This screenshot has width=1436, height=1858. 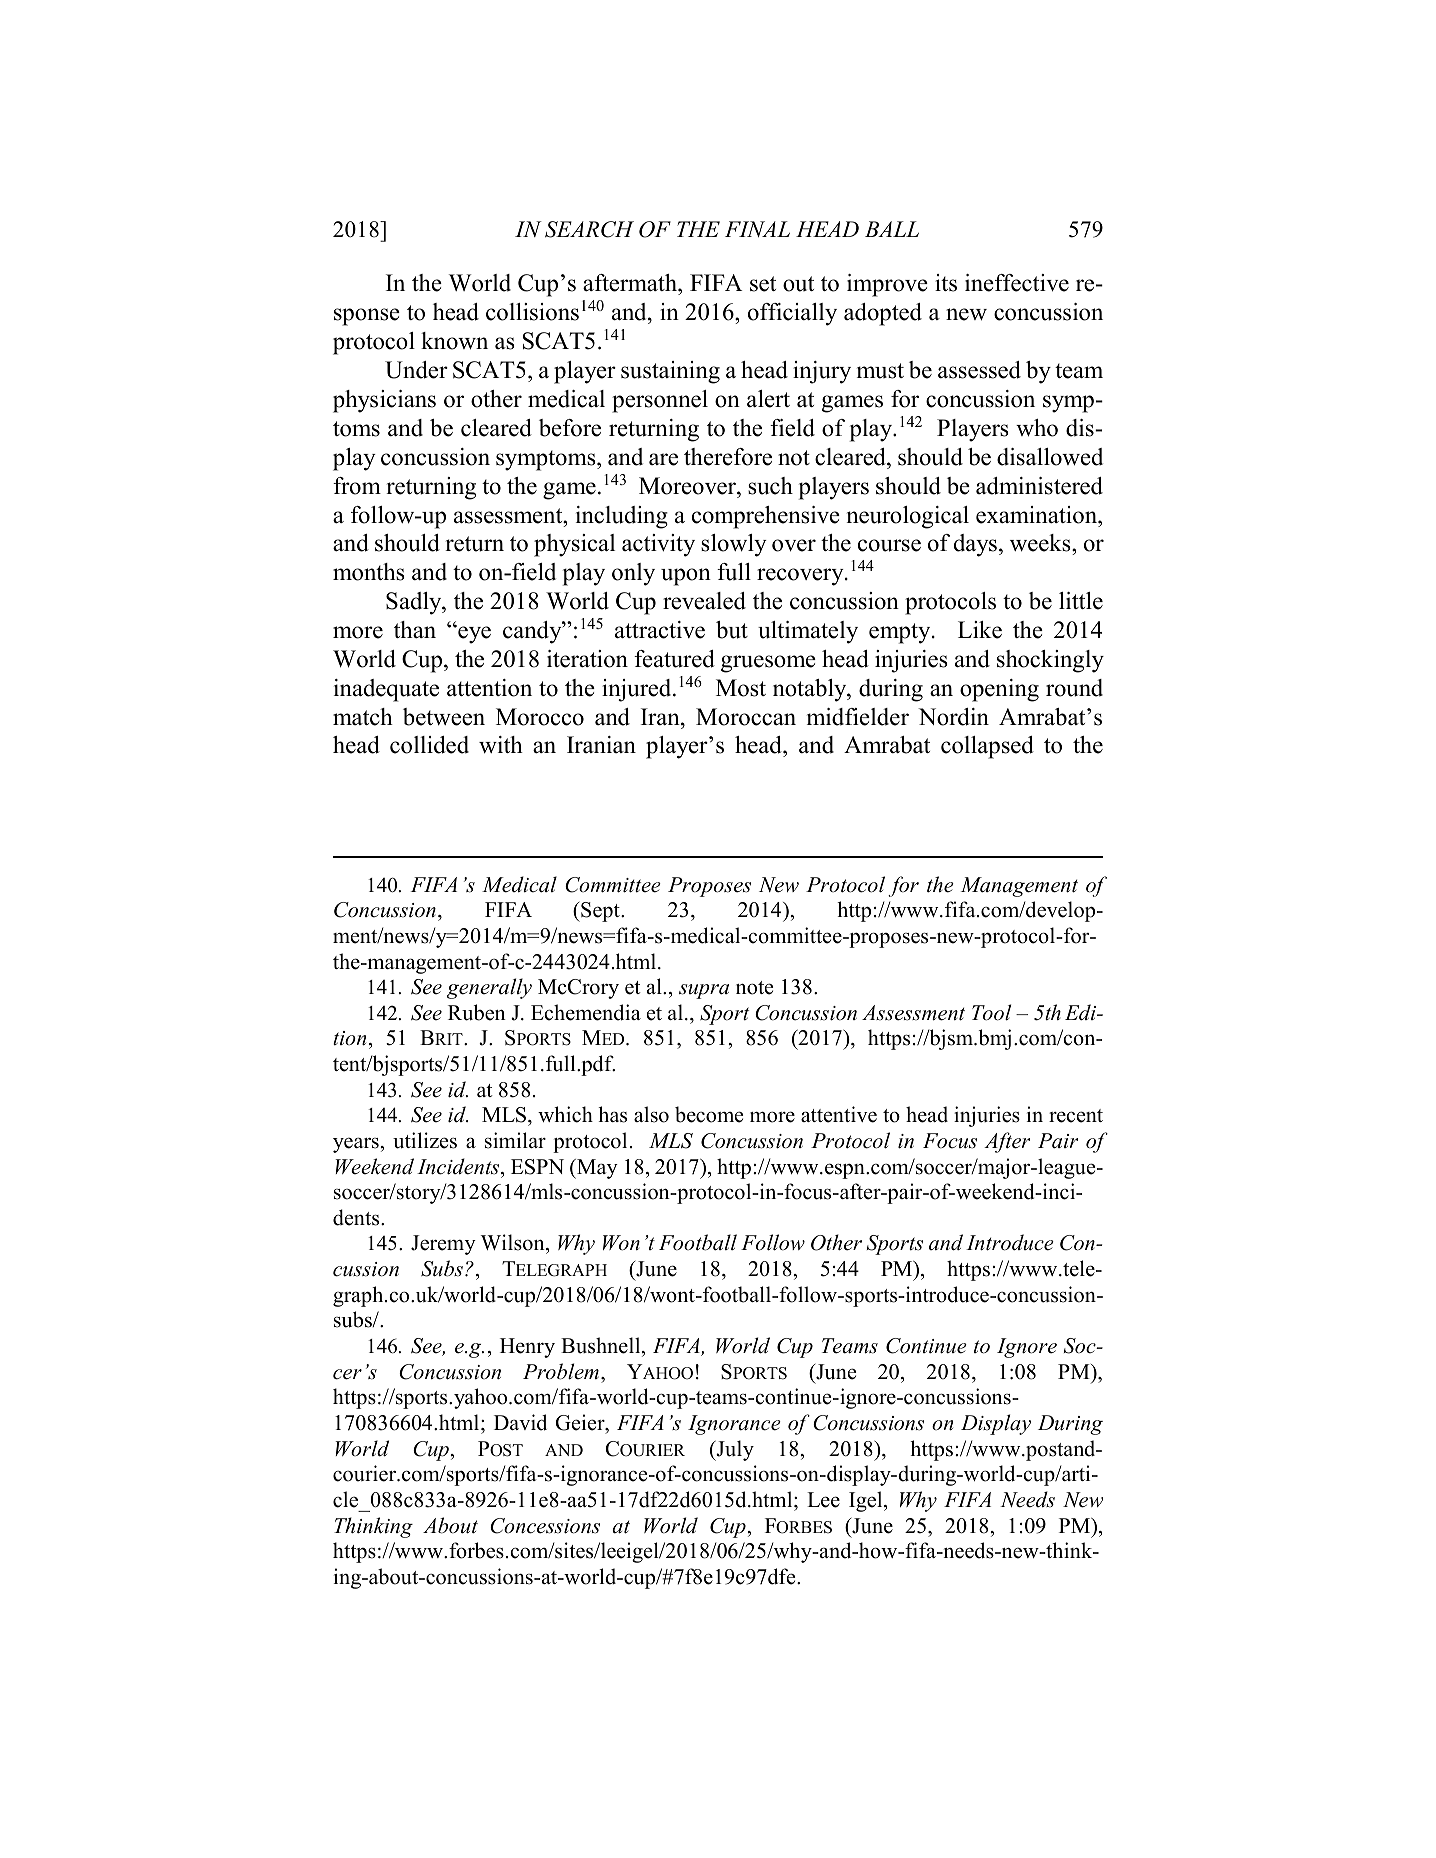 I want to click on ineffective, so click(x=1017, y=283).
